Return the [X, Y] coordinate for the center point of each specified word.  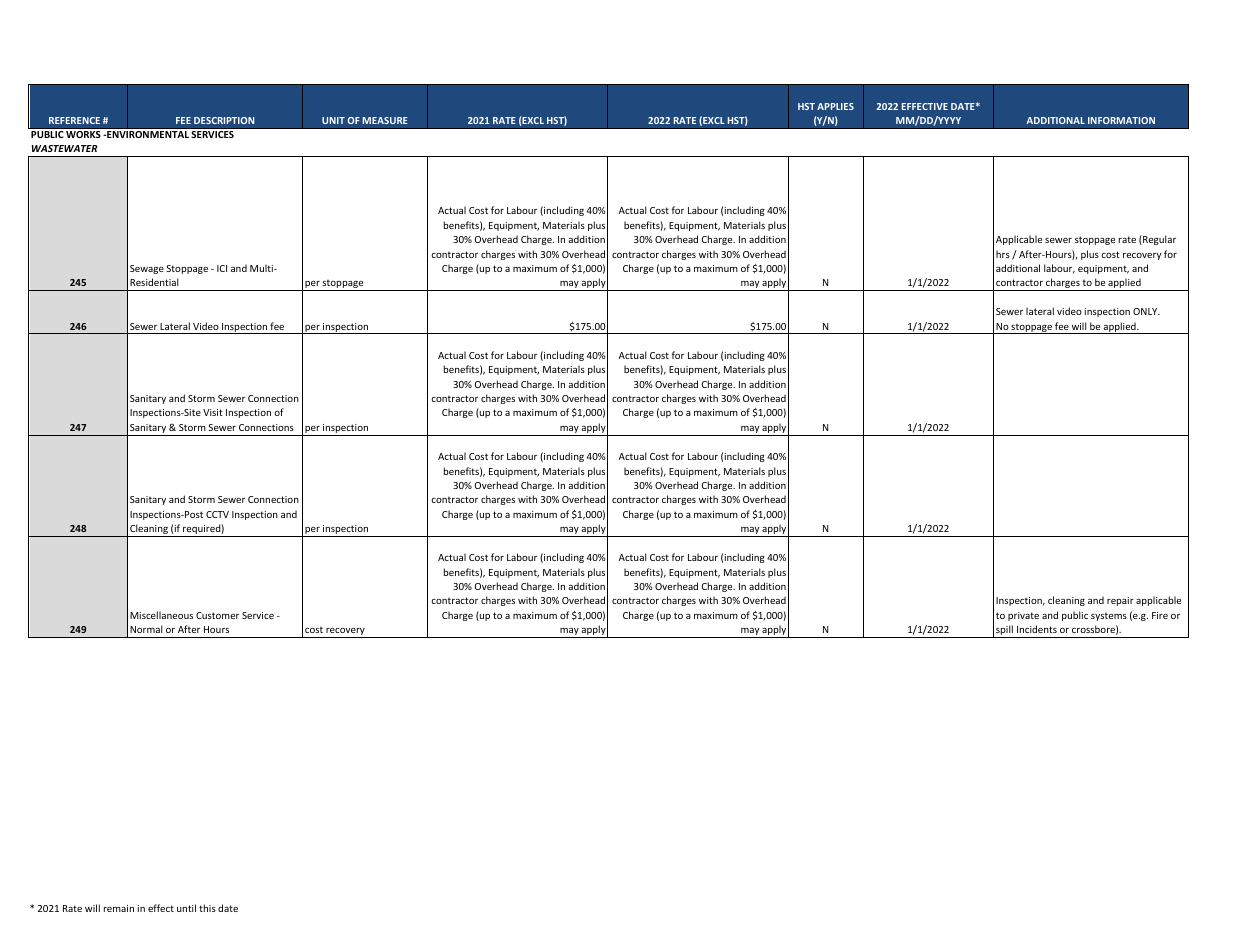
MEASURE [385, 120]
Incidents [1037, 629]
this [207, 908]
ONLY [1146, 311]
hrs [1003, 254]
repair [1120, 601]
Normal [146, 629]
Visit [213, 412]
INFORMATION [1121, 120]
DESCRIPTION [224, 120]
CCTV [217, 514]
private [1023, 616]
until [186, 908]
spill [1004, 631]
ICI [222, 268]
